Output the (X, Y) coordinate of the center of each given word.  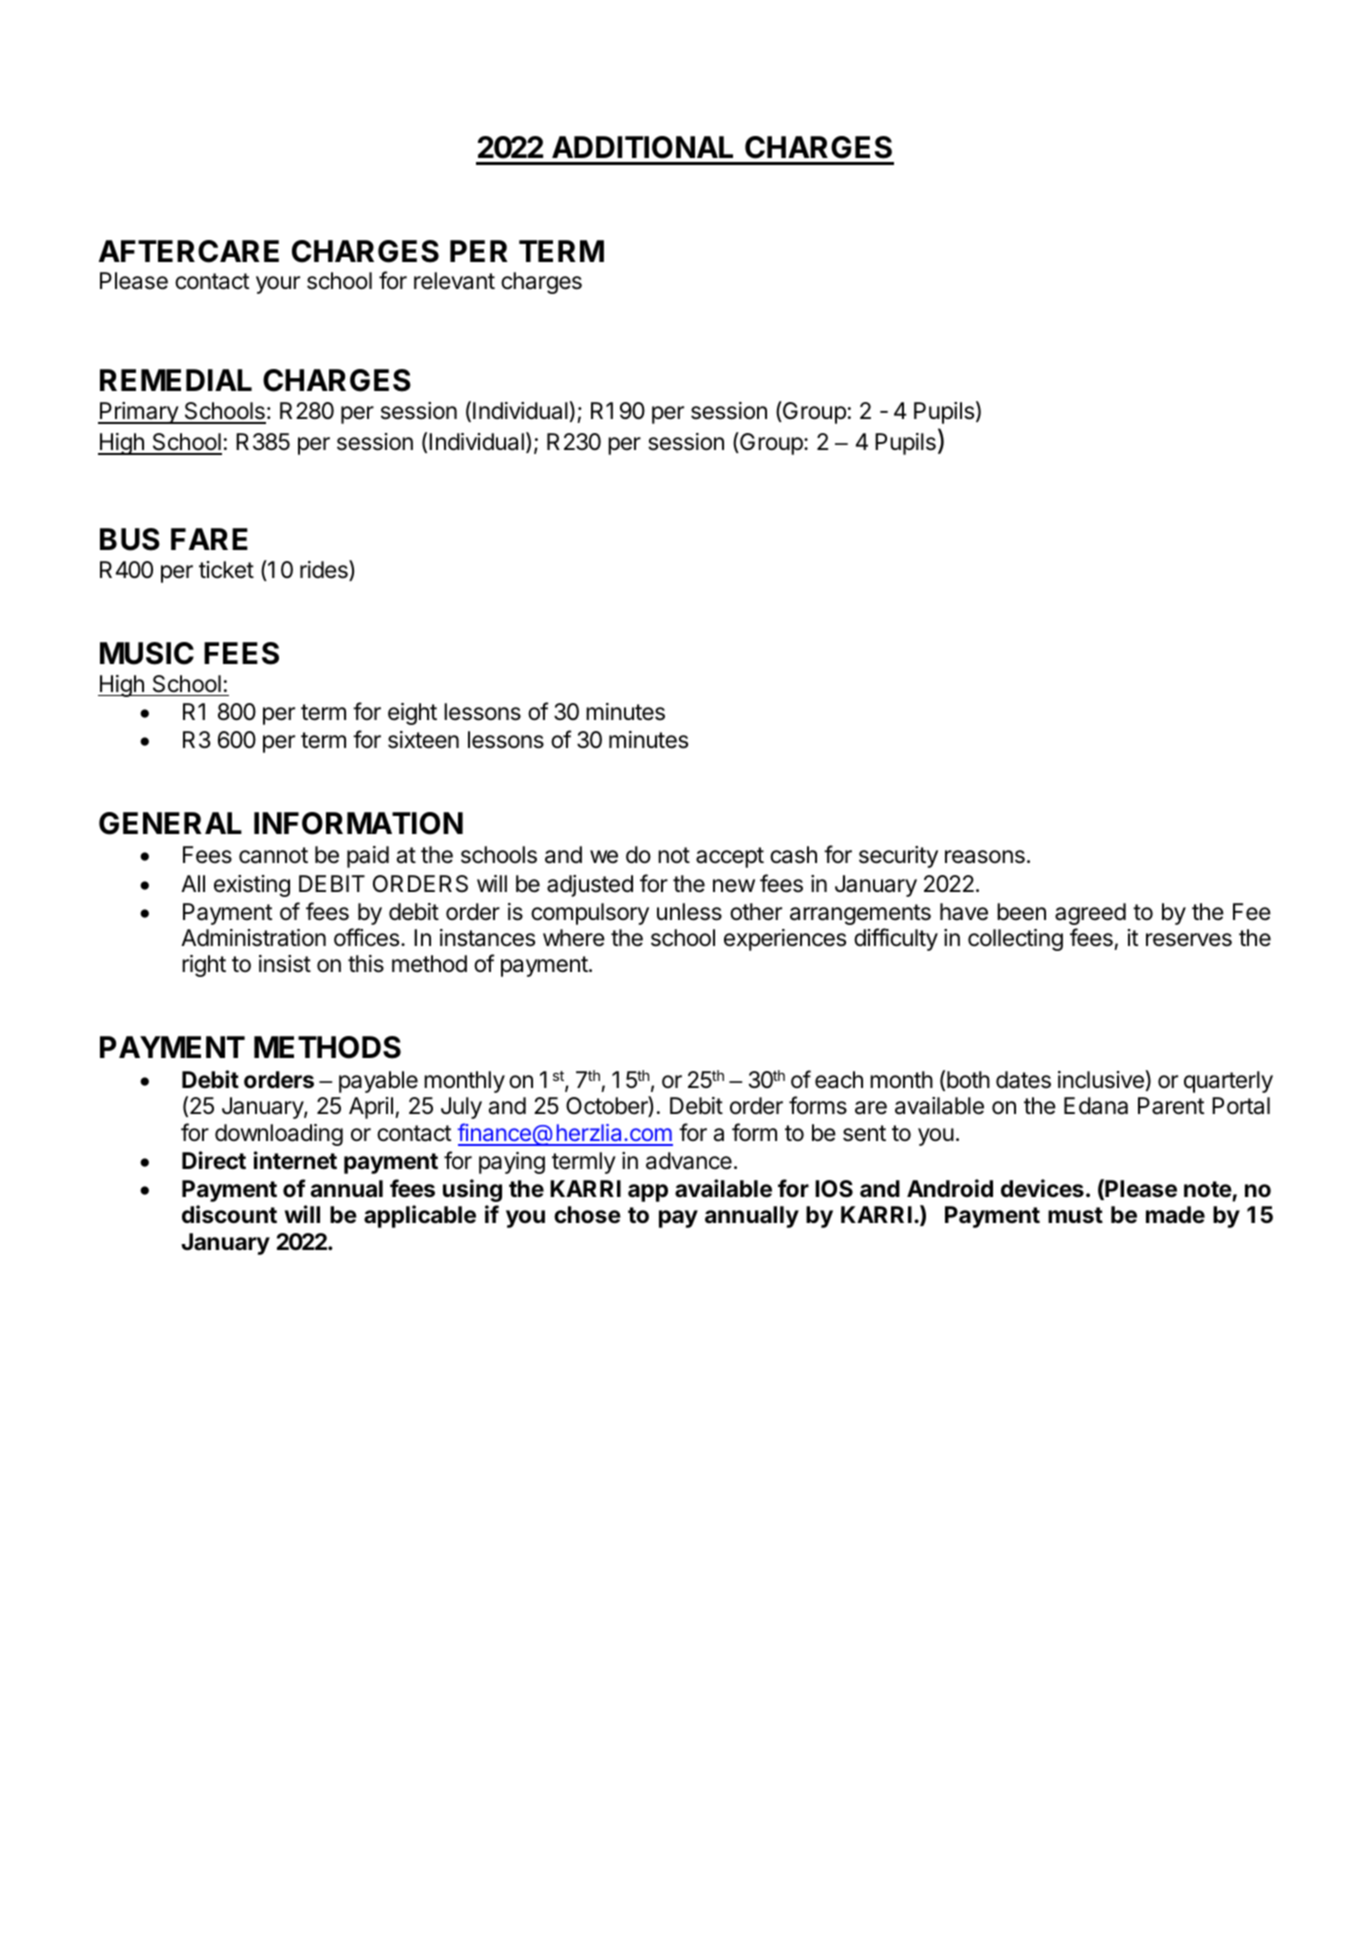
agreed (1090, 914)
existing (252, 886)
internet (295, 1160)
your (278, 285)
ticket (226, 570)
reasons (985, 857)
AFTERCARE (189, 251)
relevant (454, 281)
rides (325, 570)
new (734, 886)
